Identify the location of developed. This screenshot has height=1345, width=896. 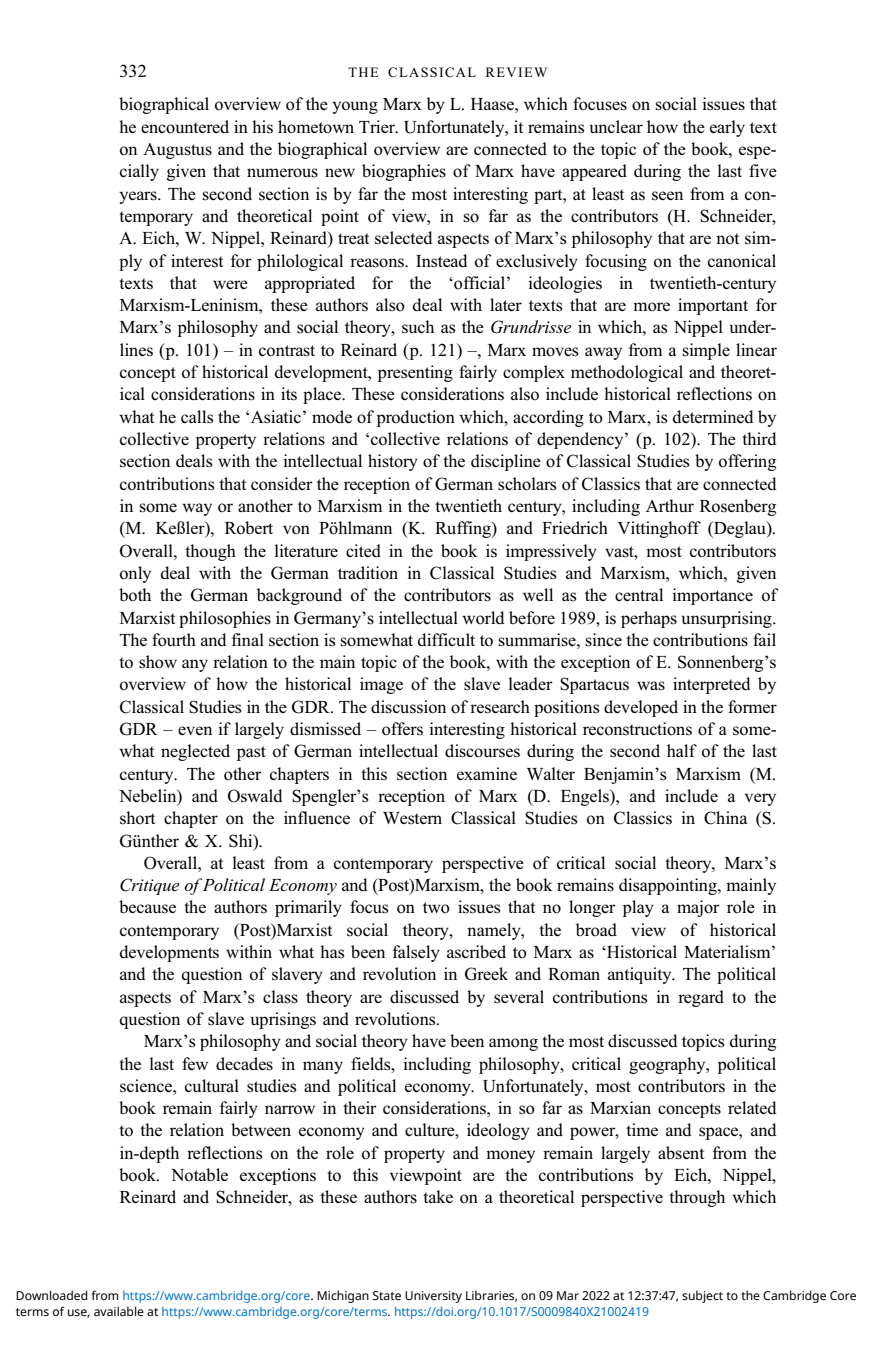
(641, 708).
